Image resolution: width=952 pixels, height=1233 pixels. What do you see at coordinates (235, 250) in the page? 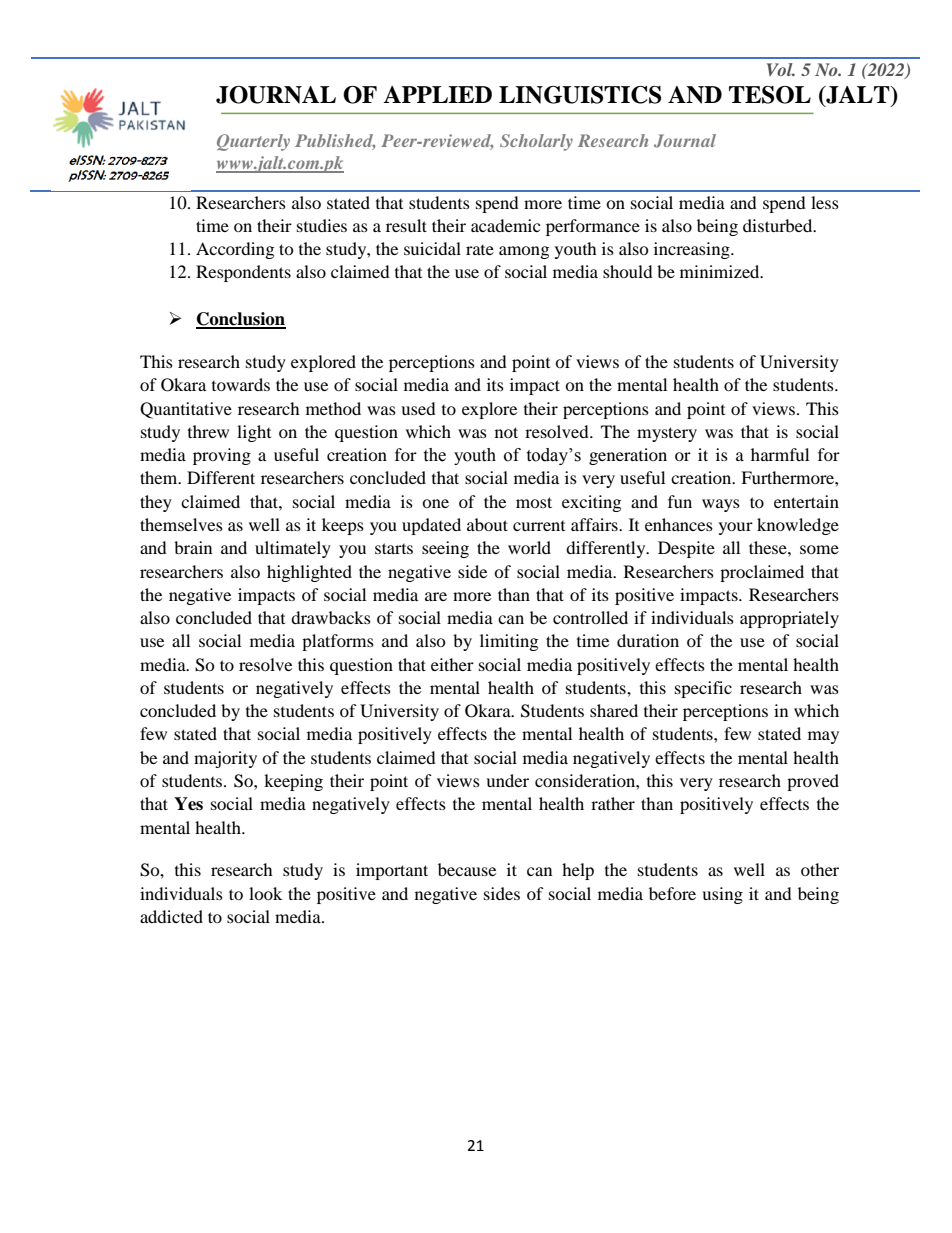
I see `According` at bounding box center [235, 250].
